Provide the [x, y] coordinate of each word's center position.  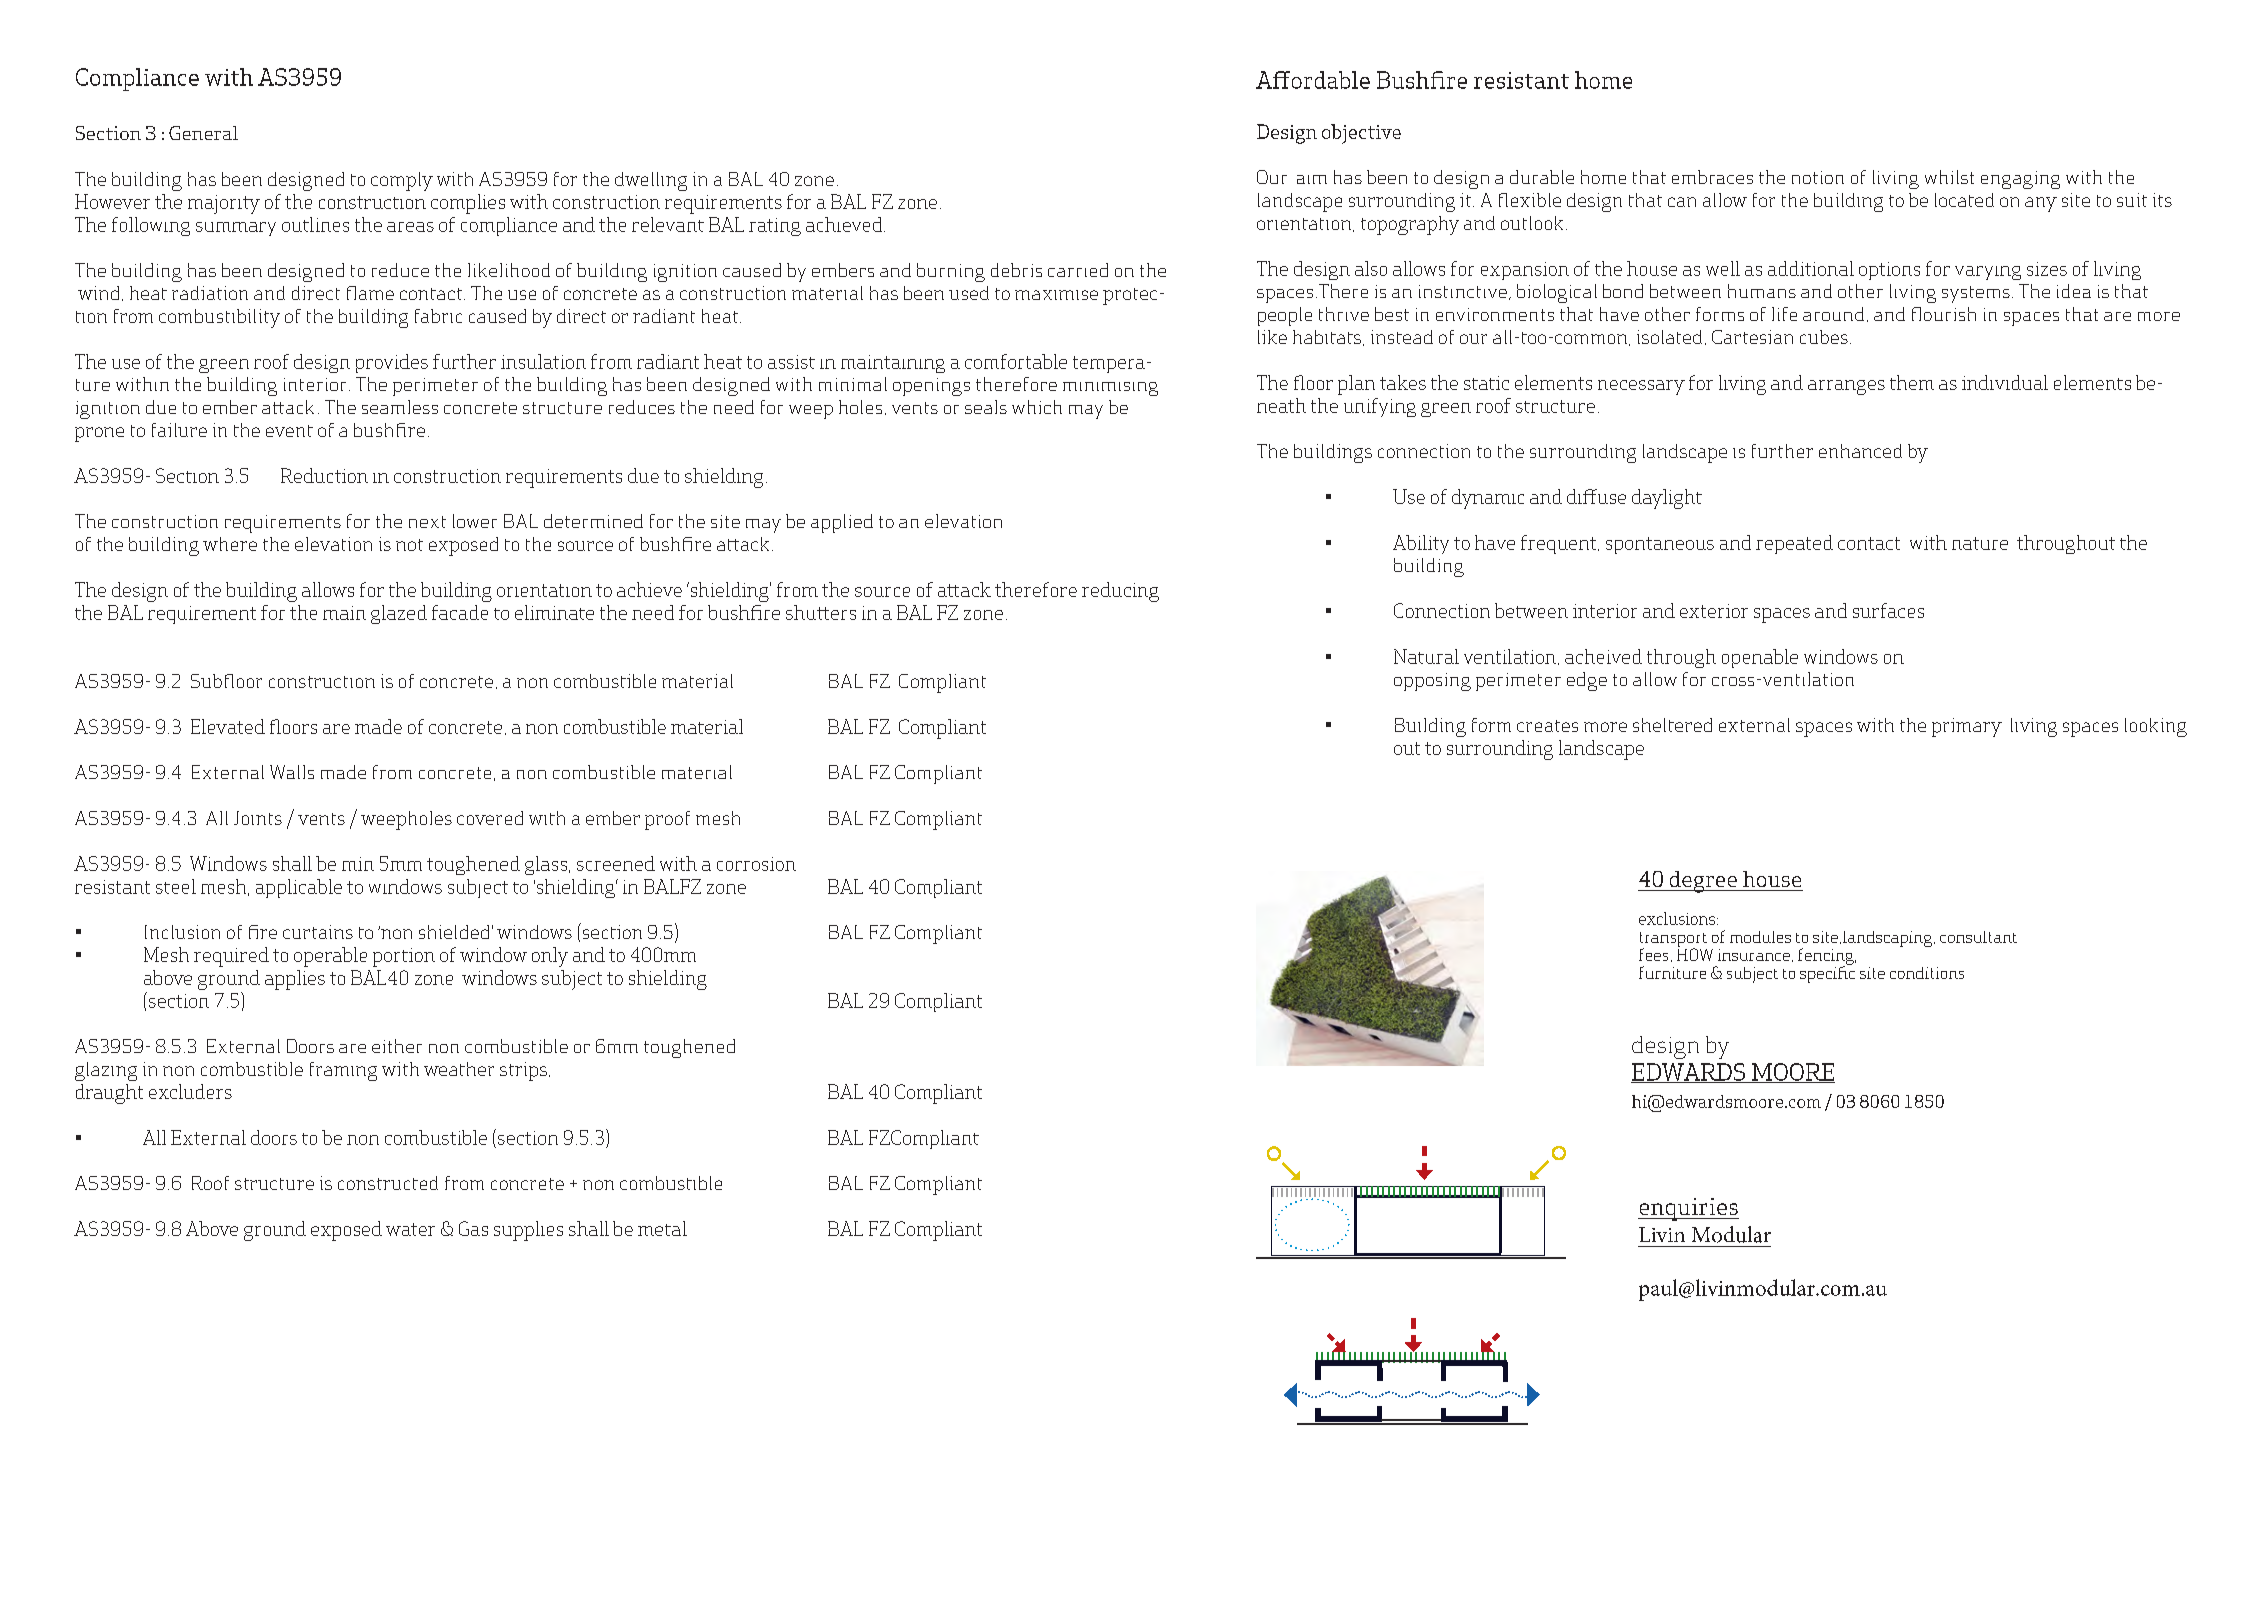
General [203, 133]
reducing [1120, 592]
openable [1760, 658]
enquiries [1688, 1209]
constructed [388, 1183]
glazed [399, 614]
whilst [1949, 177]
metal [662, 1228]
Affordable [1313, 80]
